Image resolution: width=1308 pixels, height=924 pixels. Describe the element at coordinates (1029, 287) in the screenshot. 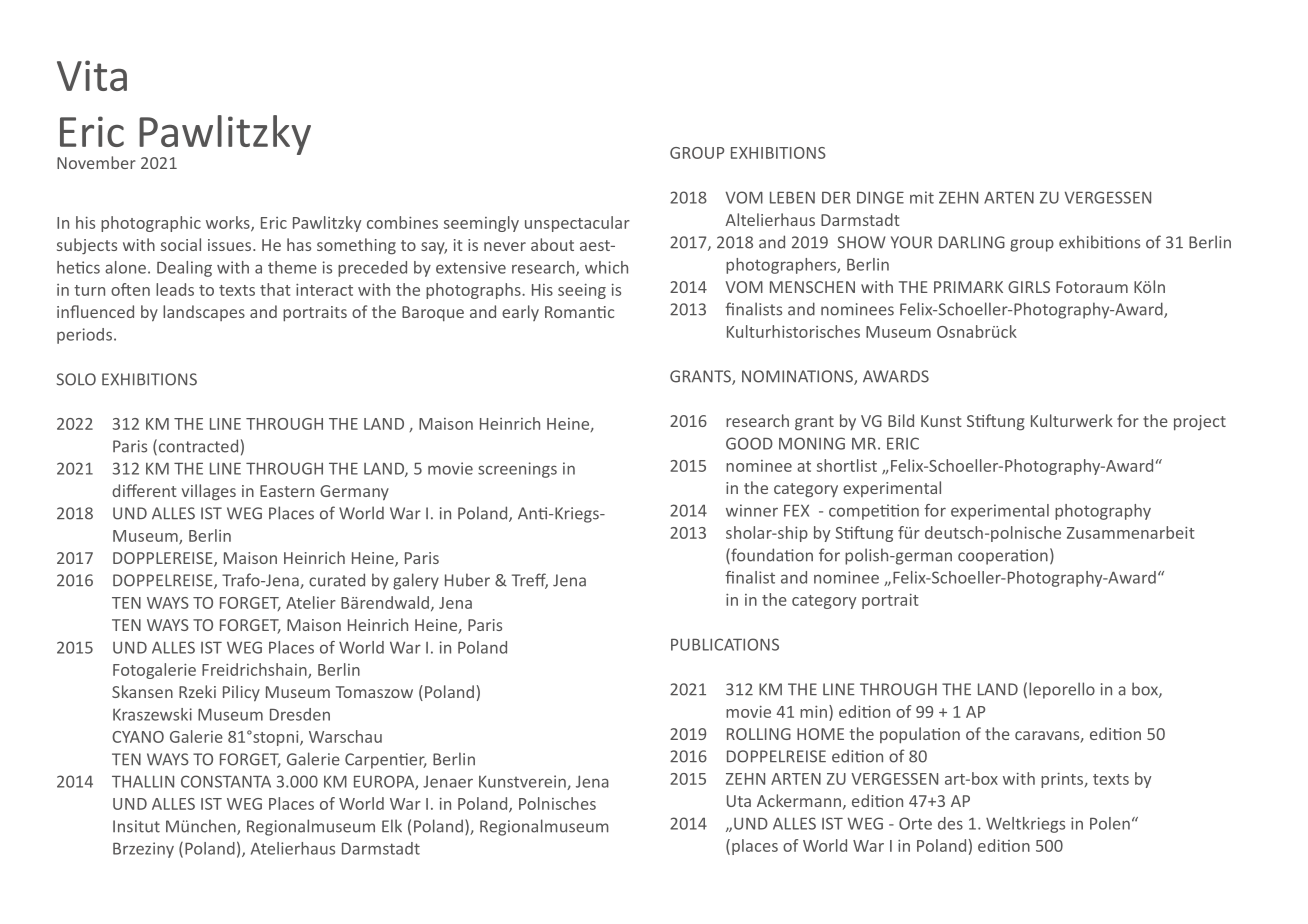

I see `GIRLS` at that location.
